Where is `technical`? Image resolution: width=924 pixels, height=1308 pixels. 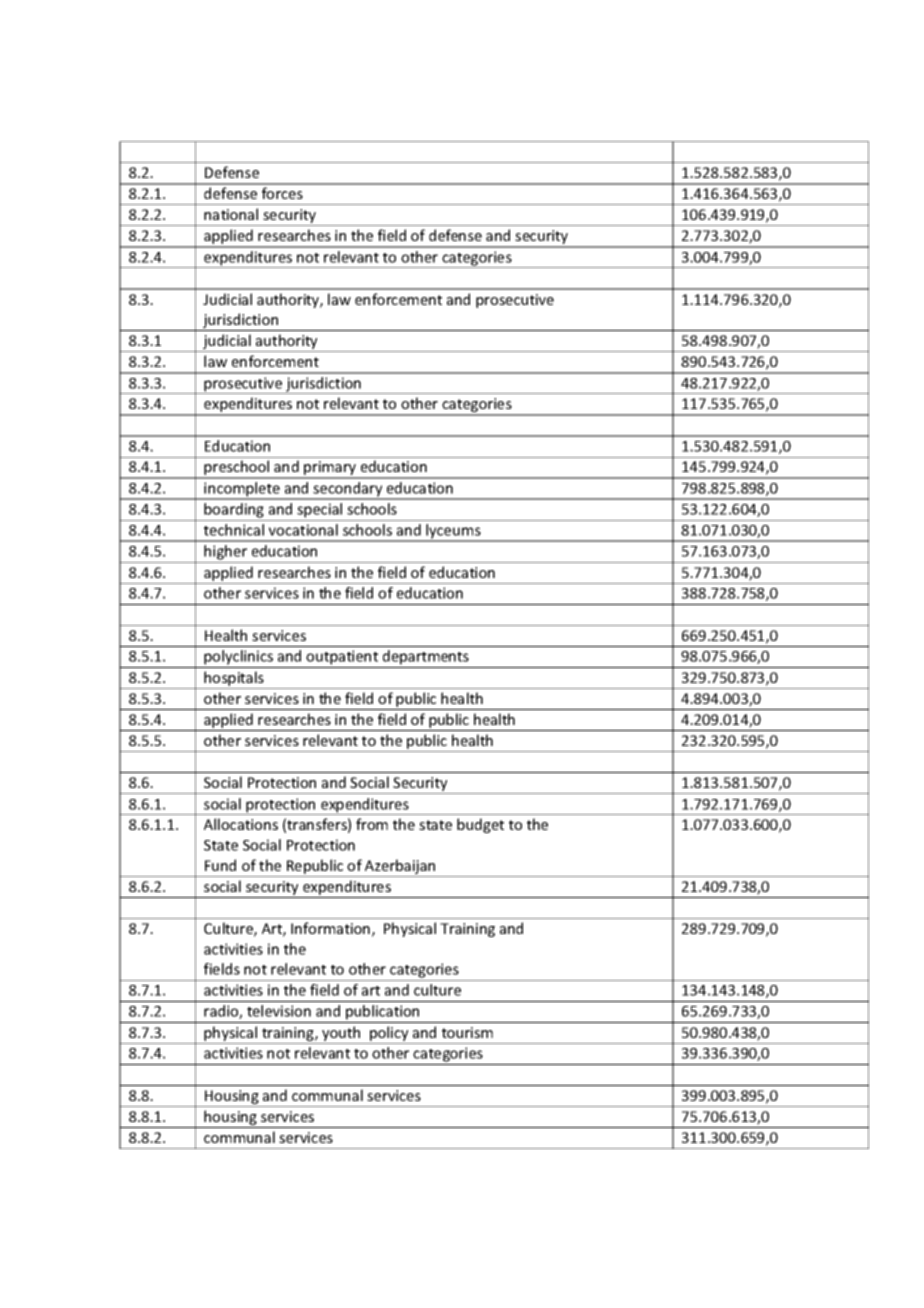 technical is located at coordinates (234, 530).
